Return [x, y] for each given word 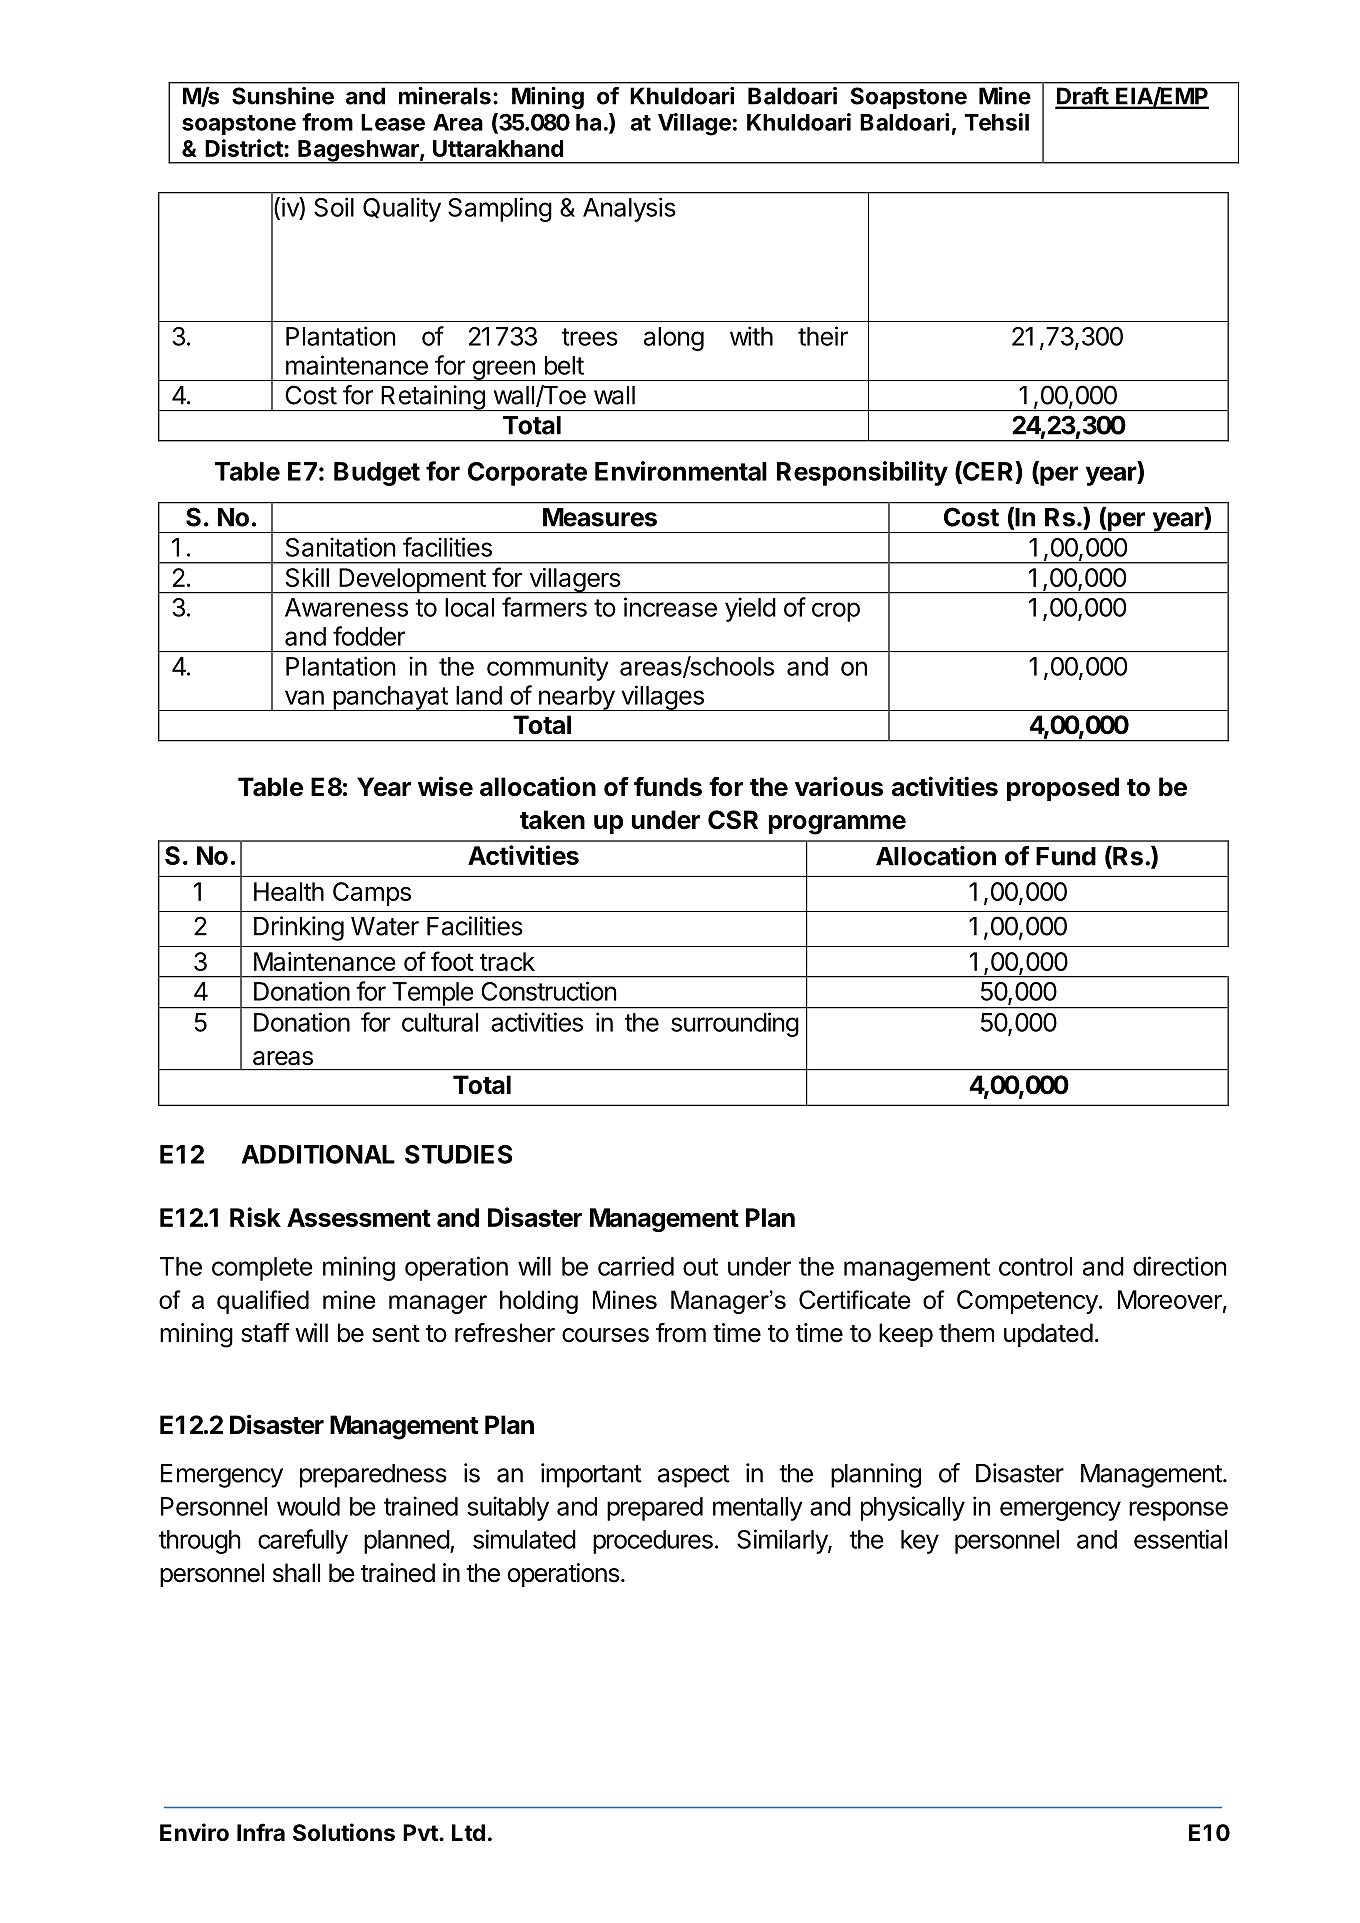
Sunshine [283, 96]
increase [670, 607]
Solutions [344, 1832]
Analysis [629, 209]
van [304, 697]
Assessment [359, 1217]
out [700, 1267]
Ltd [468, 1832]
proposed [1063, 789]
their [823, 336]
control [1035, 1266]
